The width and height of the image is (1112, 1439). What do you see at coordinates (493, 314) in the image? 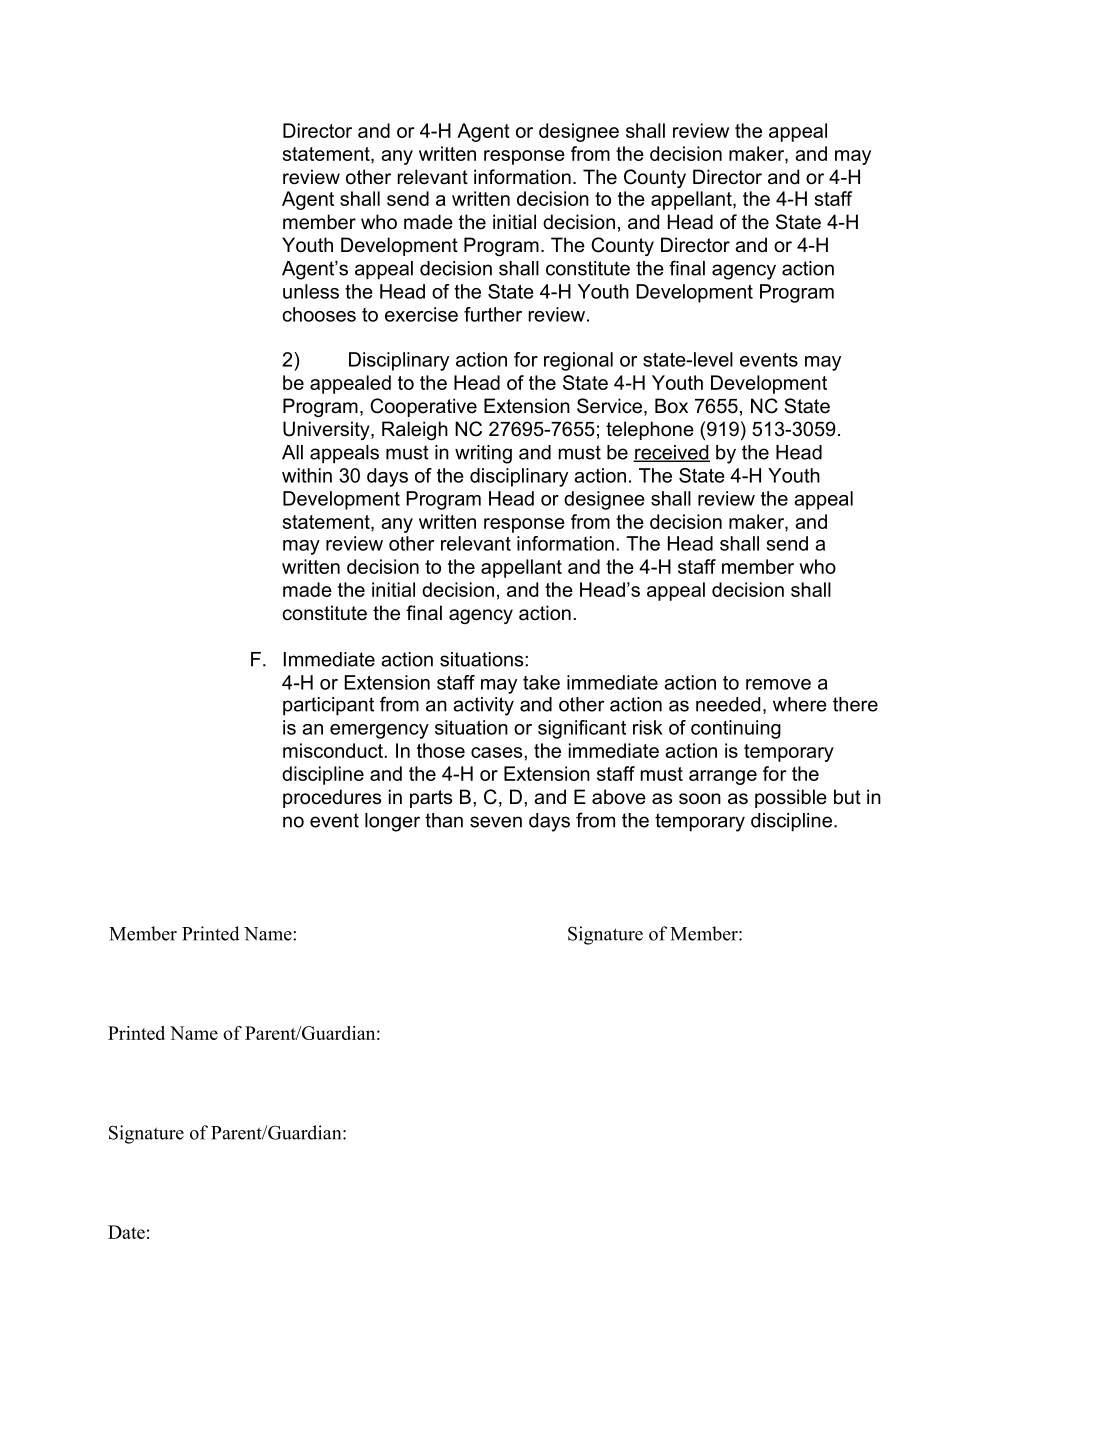
I see `further` at bounding box center [493, 314].
